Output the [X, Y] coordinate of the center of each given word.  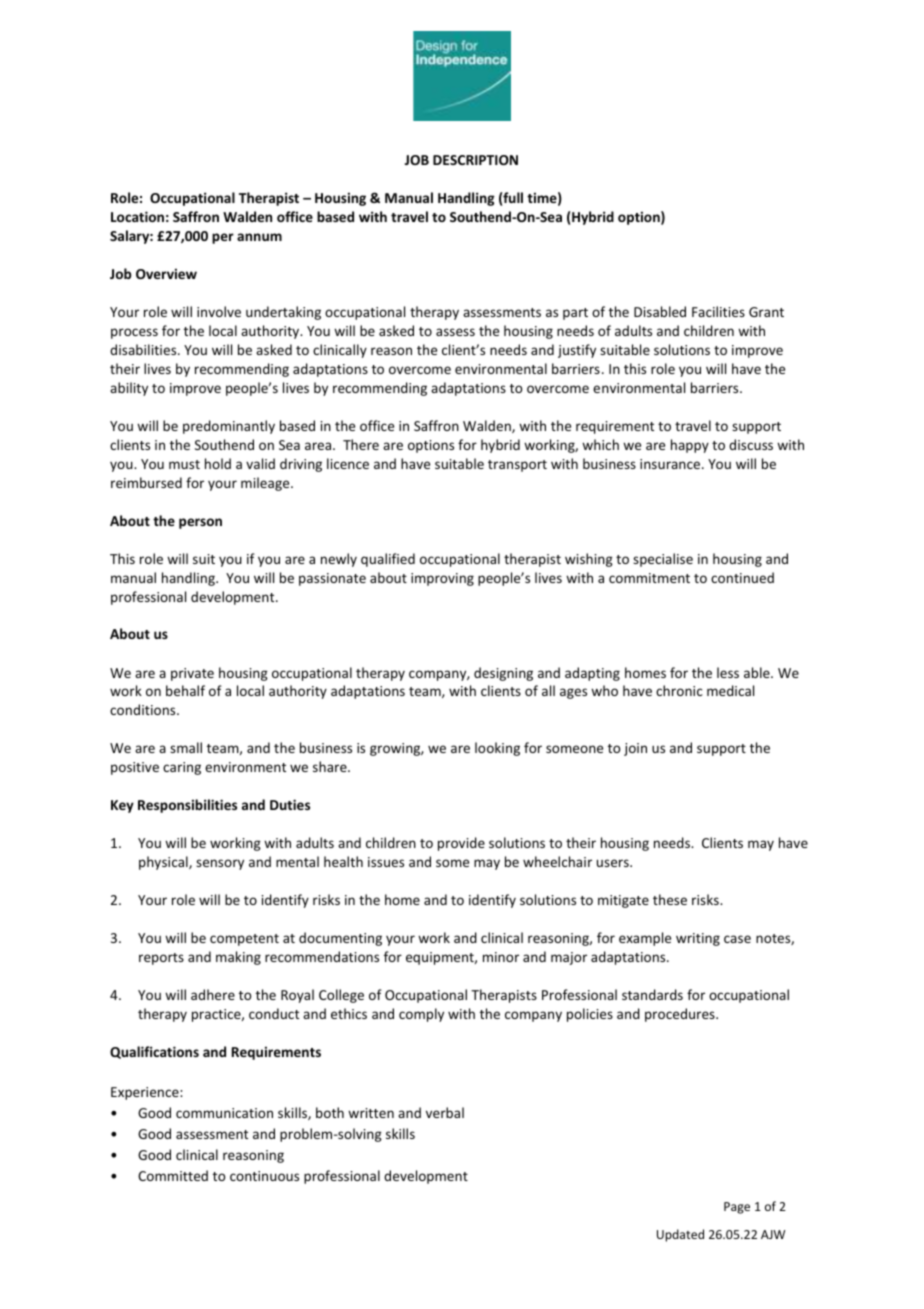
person [200, 523]
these [670, 899]
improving [442, 579]
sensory [220, 864]
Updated [680, 1235]
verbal [445, 1112]
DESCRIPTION [475, 160]
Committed [173, 1175]
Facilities [718, 311]
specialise [663, 560]
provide [461, 844]
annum [259, 237]
